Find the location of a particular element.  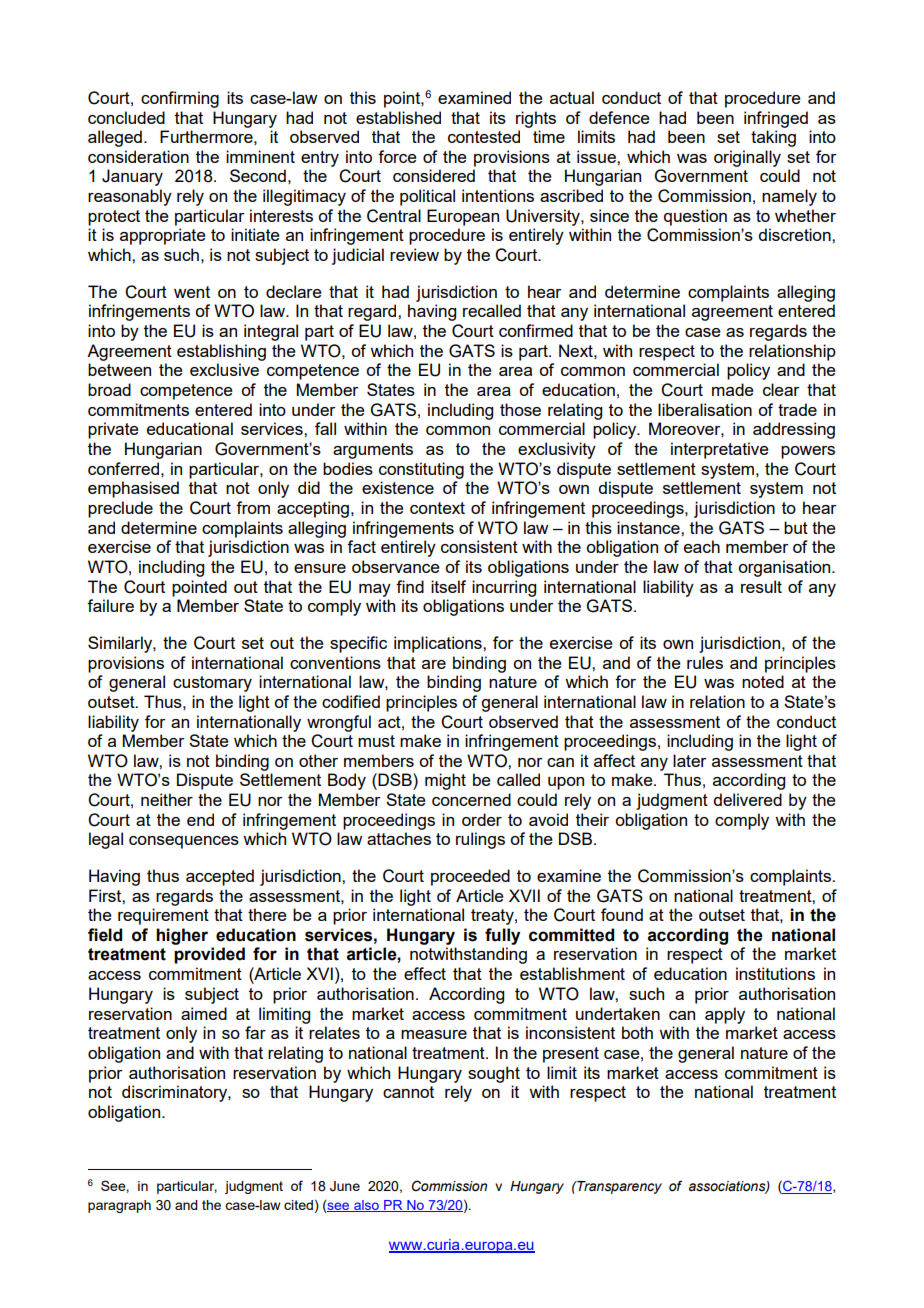

effect is located at coordinates (425, 973).
